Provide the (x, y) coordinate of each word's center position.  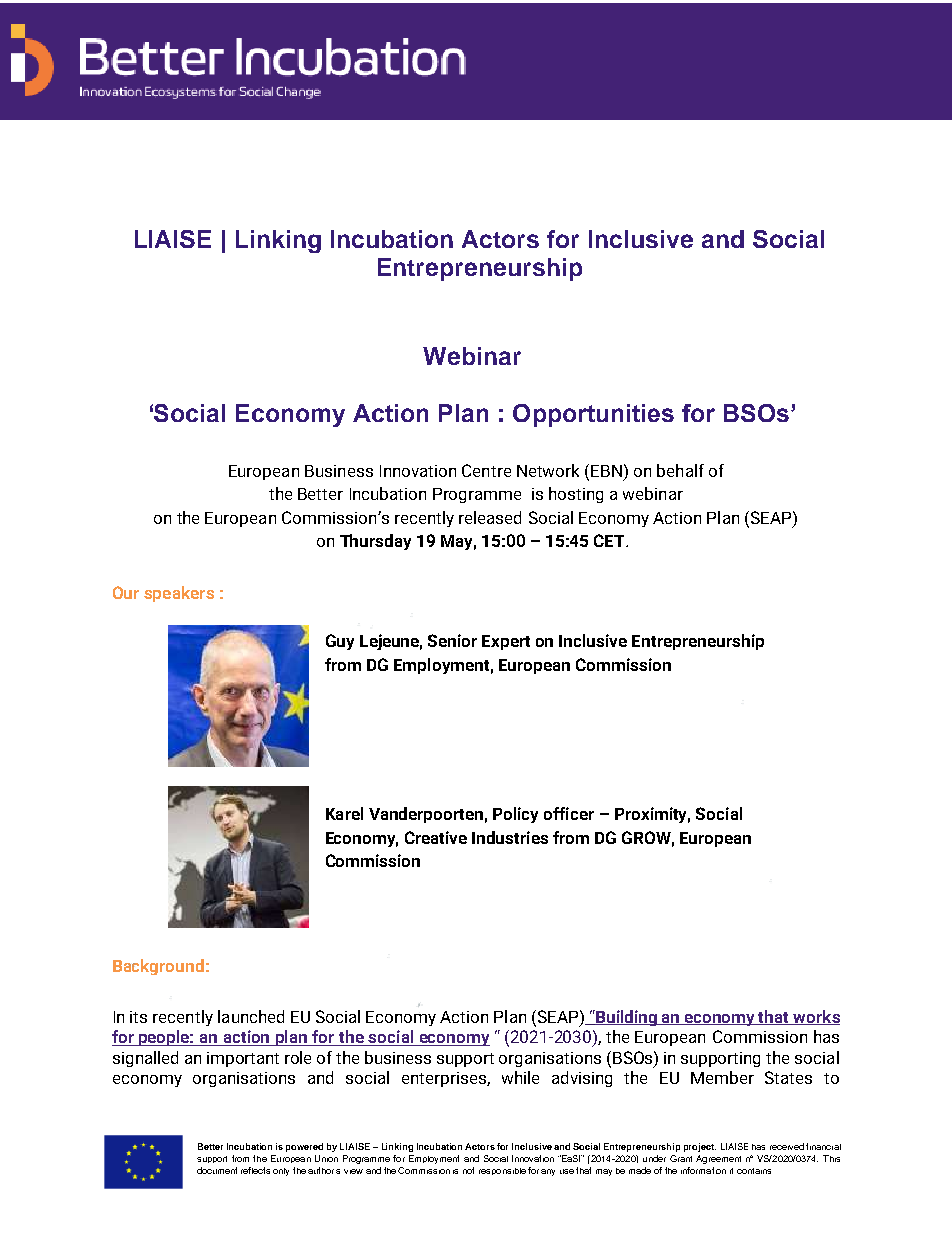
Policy (515, 815)
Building (627, 1018)
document (217, 1170)
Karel (344, 813)
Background (158, 967)
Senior (452, 640)
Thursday (375, 542)
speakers (179, 594)
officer (569, 813)
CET (610, 540)
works (815, 1017)
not (468, 1170)
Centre (486, 470)
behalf (680, 470)
